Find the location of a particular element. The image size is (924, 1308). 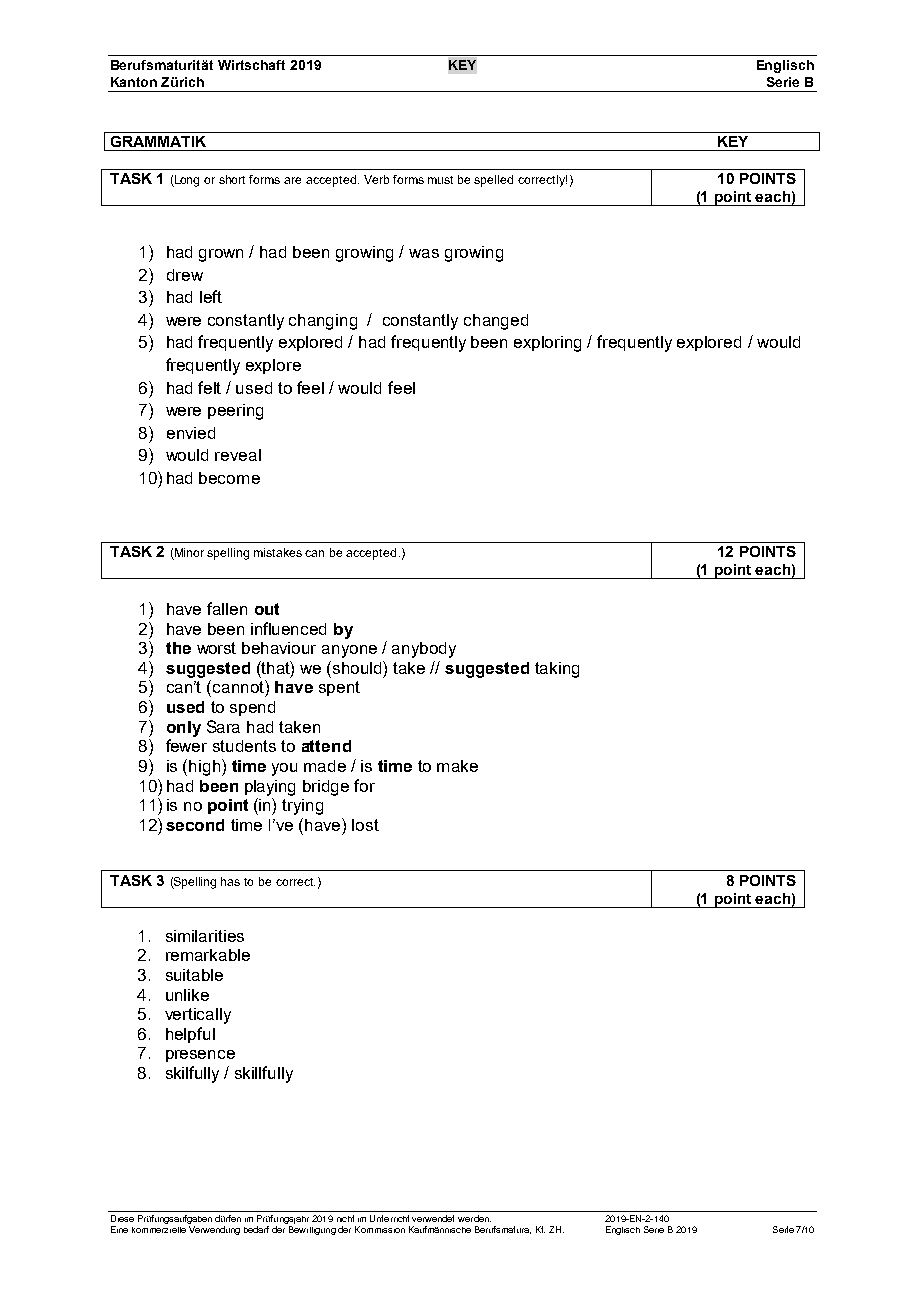

Eine is located at coordinates (119, 1229).
